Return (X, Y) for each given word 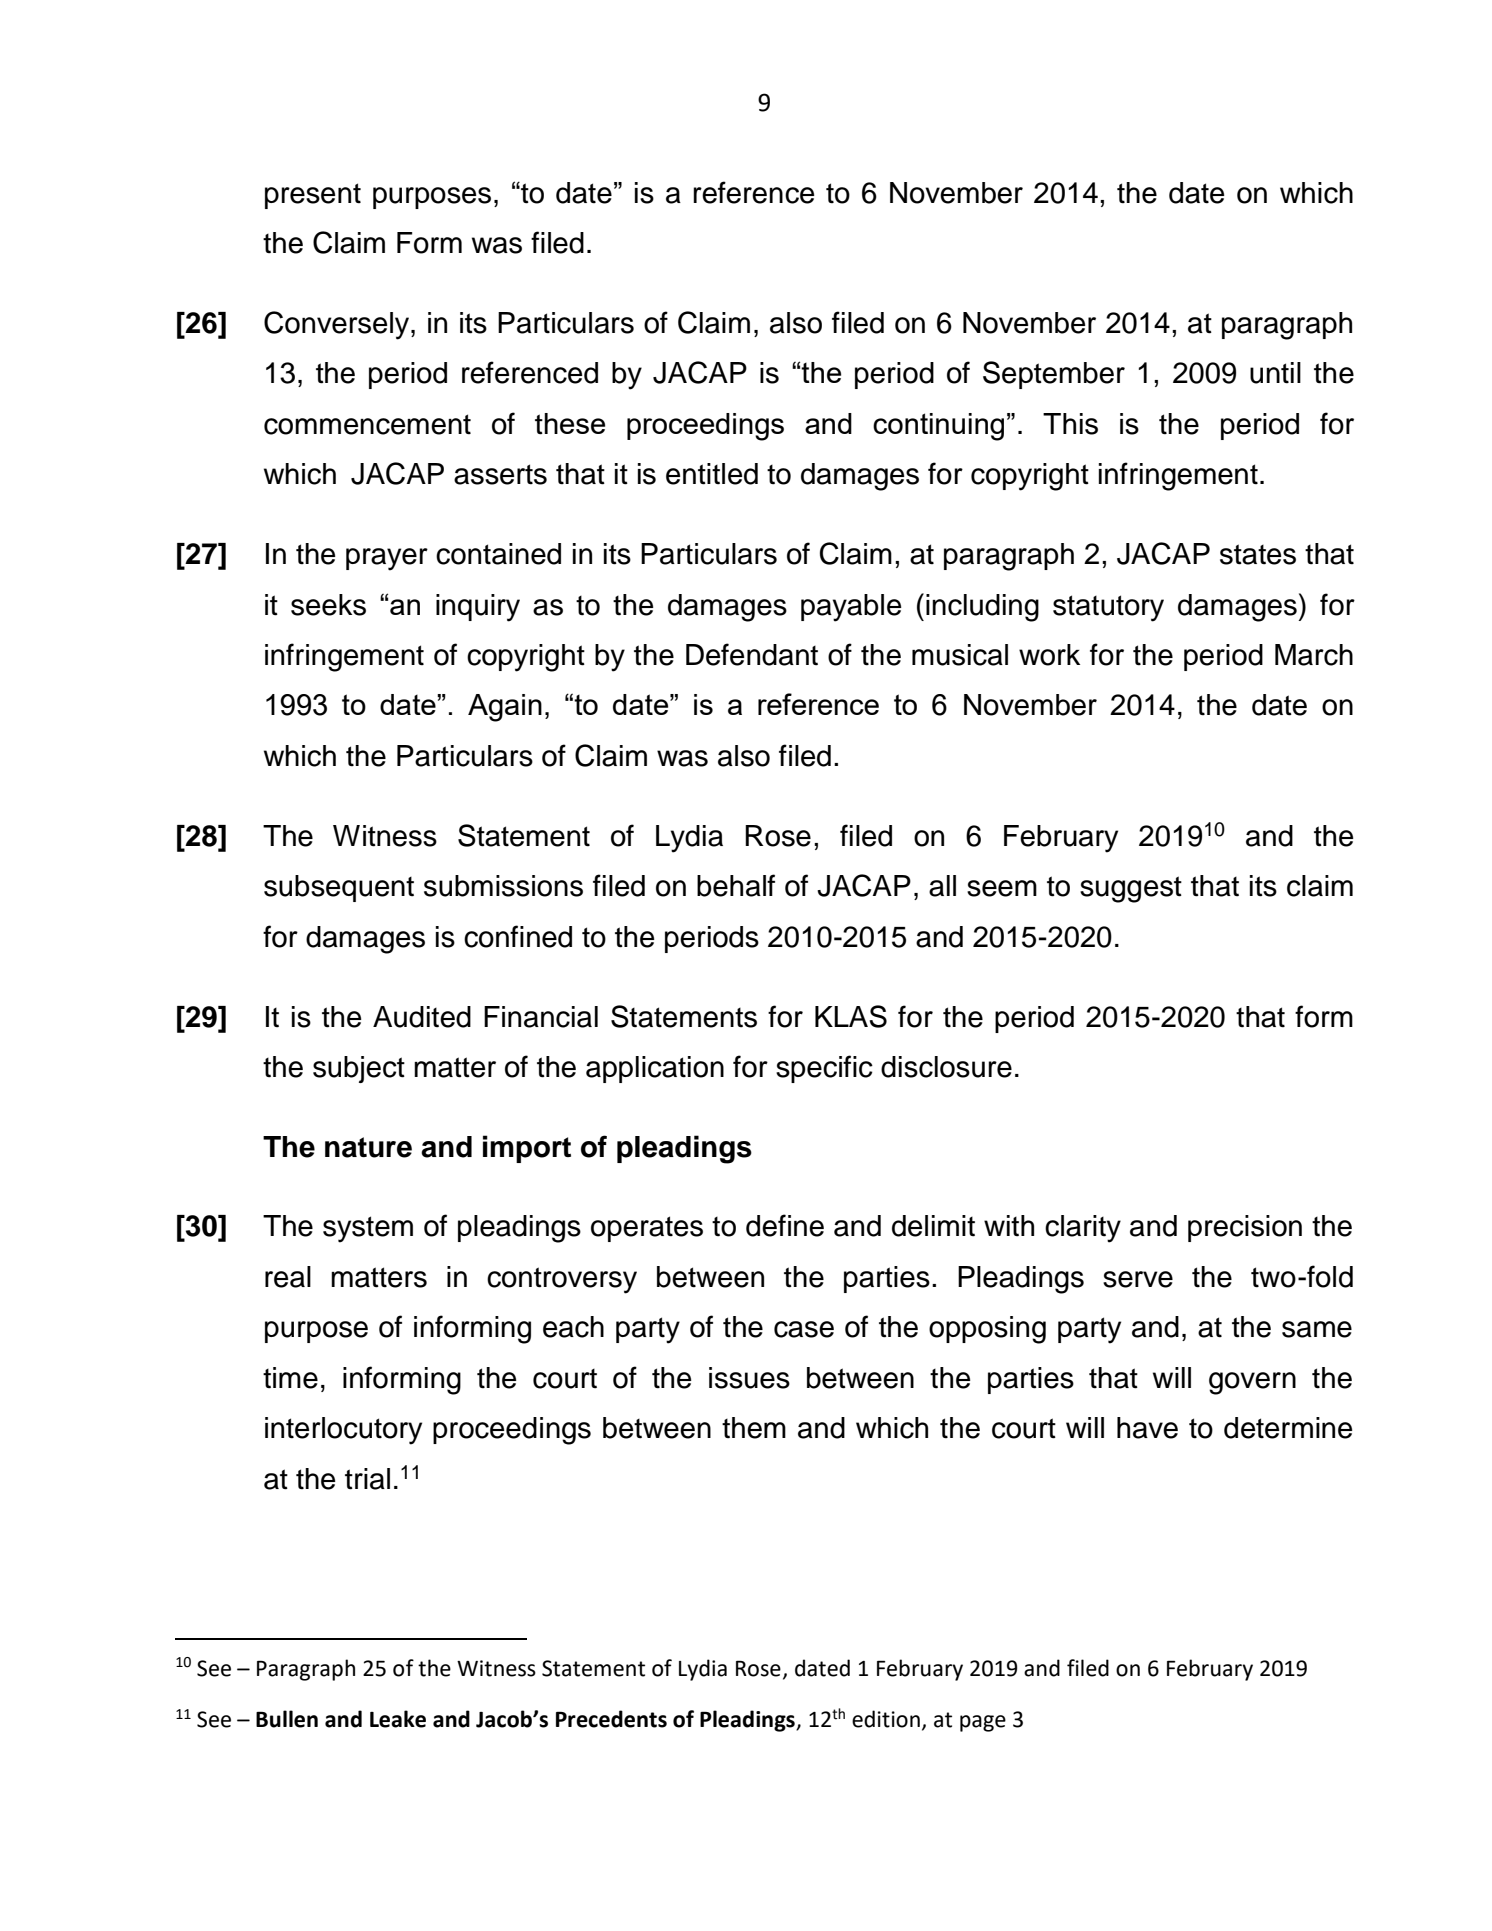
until (1275, 373)
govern (1252, 1383)
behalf (736, 885)
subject (359, 1069)
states (1258, 554)
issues (749, 1378)
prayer (387, 559)
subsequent (339, 888)
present (313, 196)
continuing (938, 427)
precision (1245, 1228)
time (290, 1378)
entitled (712, 474)
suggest (1131, 889)
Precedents (611, 1719)
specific (824, 1069)
